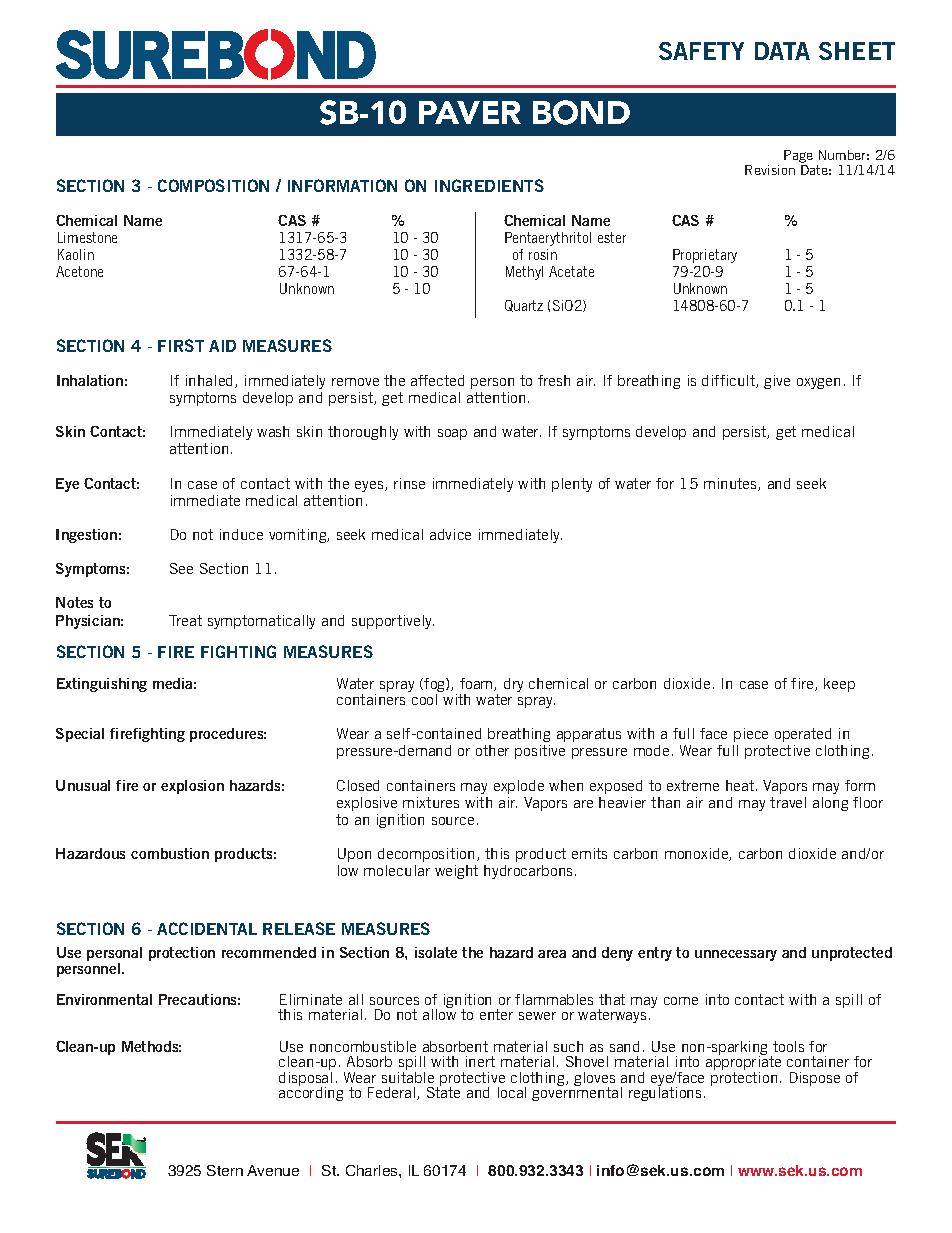 This screenshot has height=1233, width=952. What do you see at coordinates (76, 254) in the screenshot?
I see `Kaolin` at bounding box center [76, 254].
